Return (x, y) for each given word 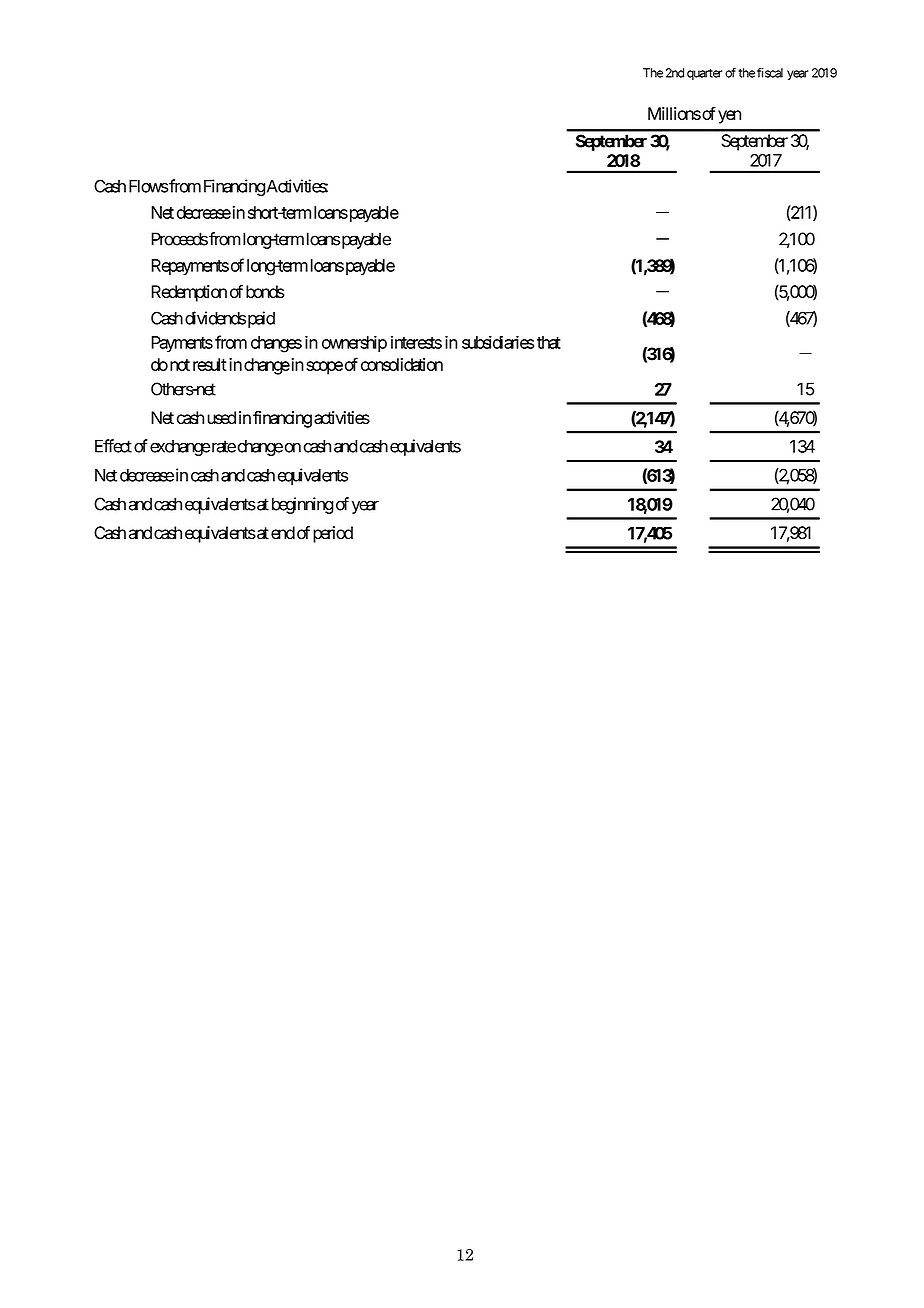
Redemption (189, 293)
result (210, 364)
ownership (354, 343)
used (221, 417)
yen (729, 117)
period (333, 534)
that (549, 342)
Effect (113, 446)
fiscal (770, 73)
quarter (704, 74)
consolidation (402, 364)
